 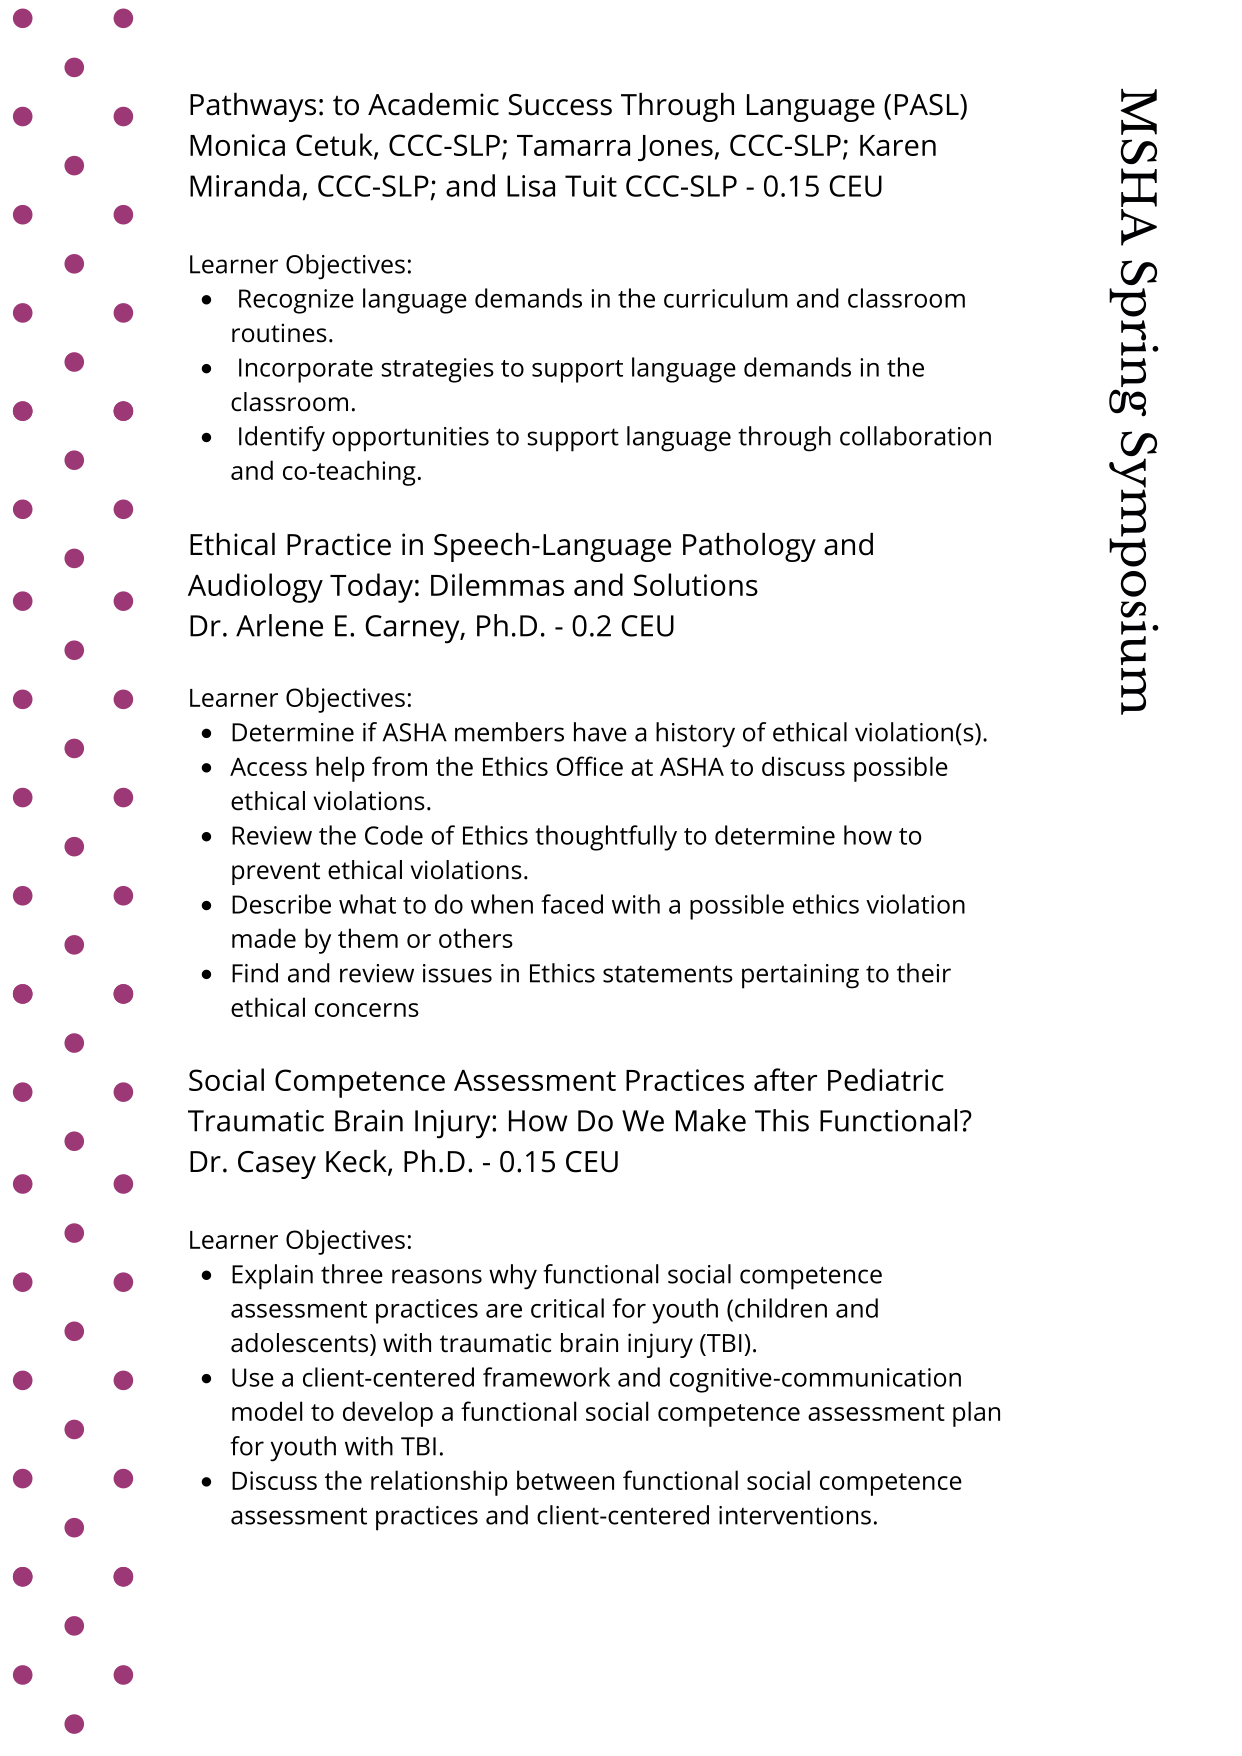 I want to click on concerns, so click(x=367, y=1010).
